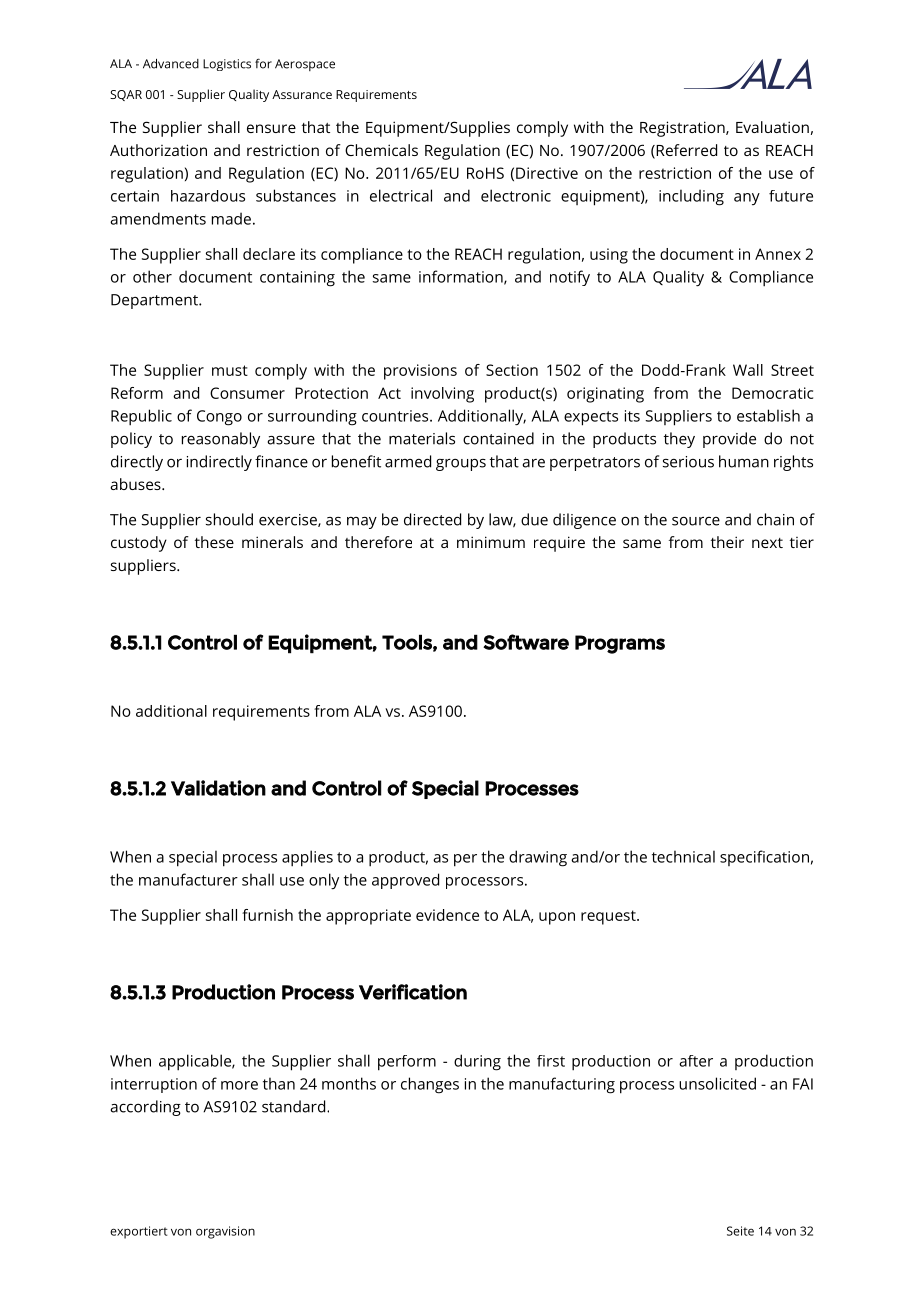 Image resolution: width=924 pixels, height=1308 pixels. Describe the element at coordinates (740, 1231) in the image. I see `Seite` at that location.
